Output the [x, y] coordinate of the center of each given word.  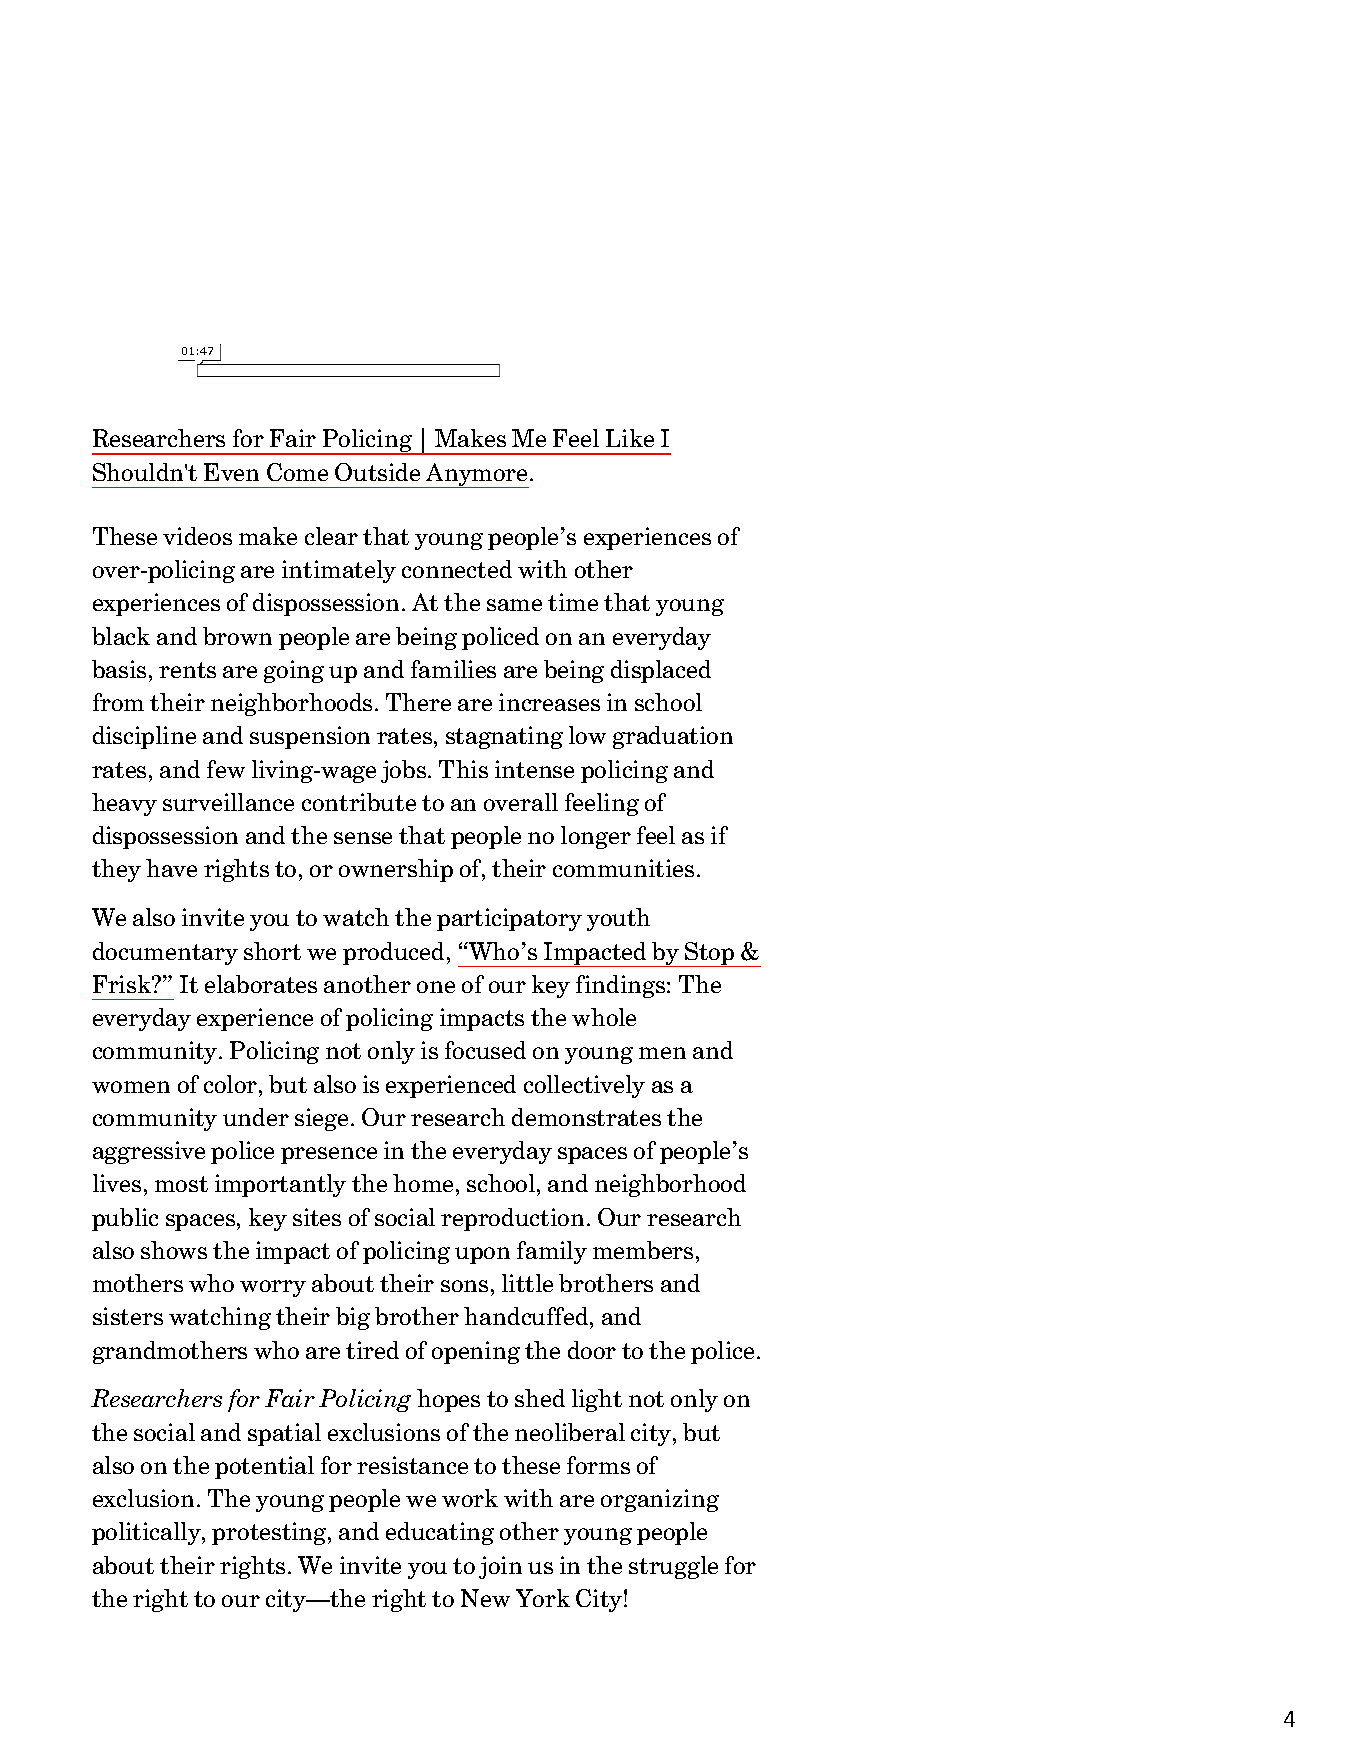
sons [464, 1286]
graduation [673, 737]
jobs [403, 771]
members [643, 1250]
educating [440, 1533]
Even [231, 472]
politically [147, 1533]
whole [604, 1017]
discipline [144, 737]
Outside [377, 472]
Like [630, 438]
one [436, 987]
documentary [165, 953]
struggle [673, 1567]
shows [174, 1250]
